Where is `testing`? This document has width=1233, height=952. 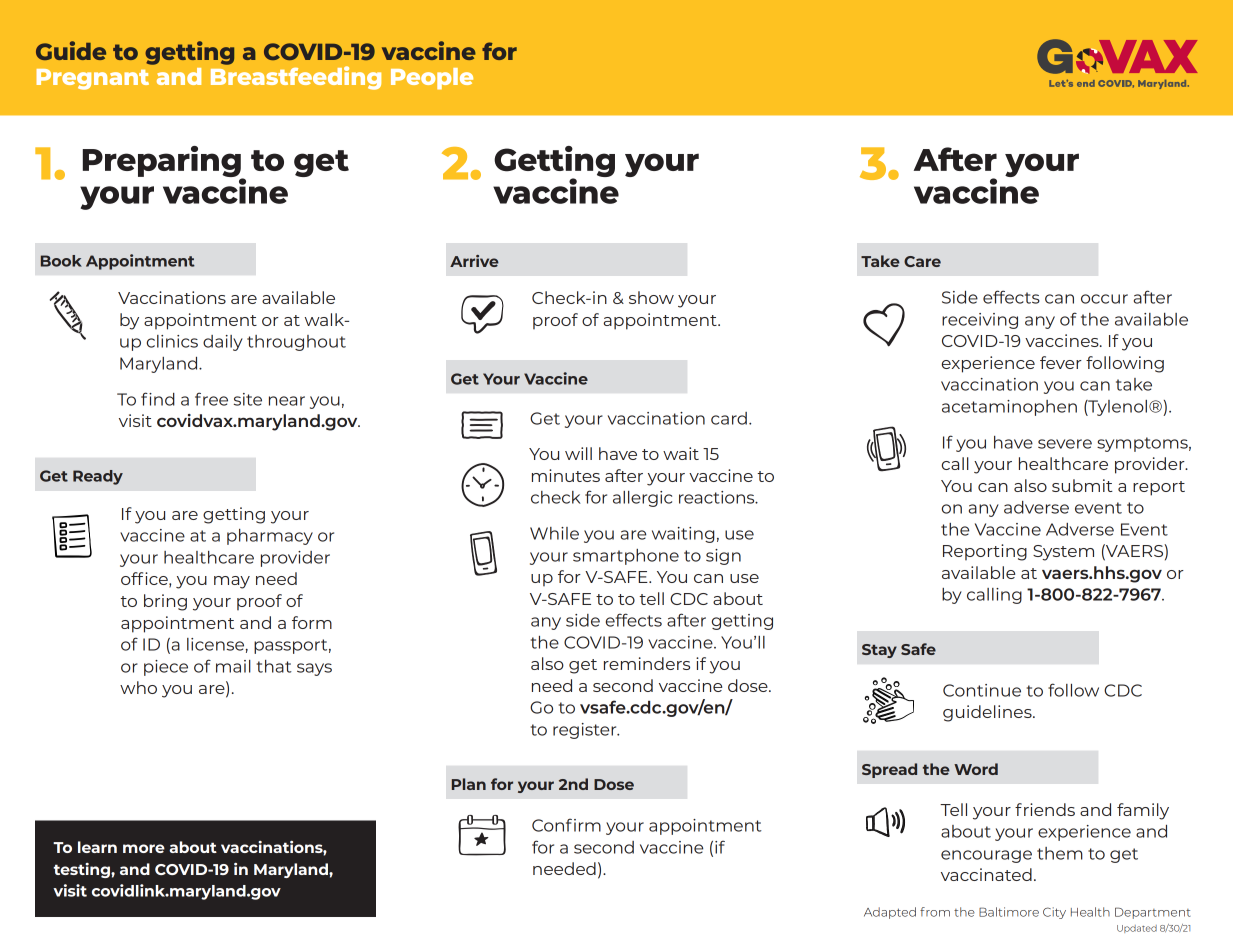
testing is located at coordinates (82, 870).
